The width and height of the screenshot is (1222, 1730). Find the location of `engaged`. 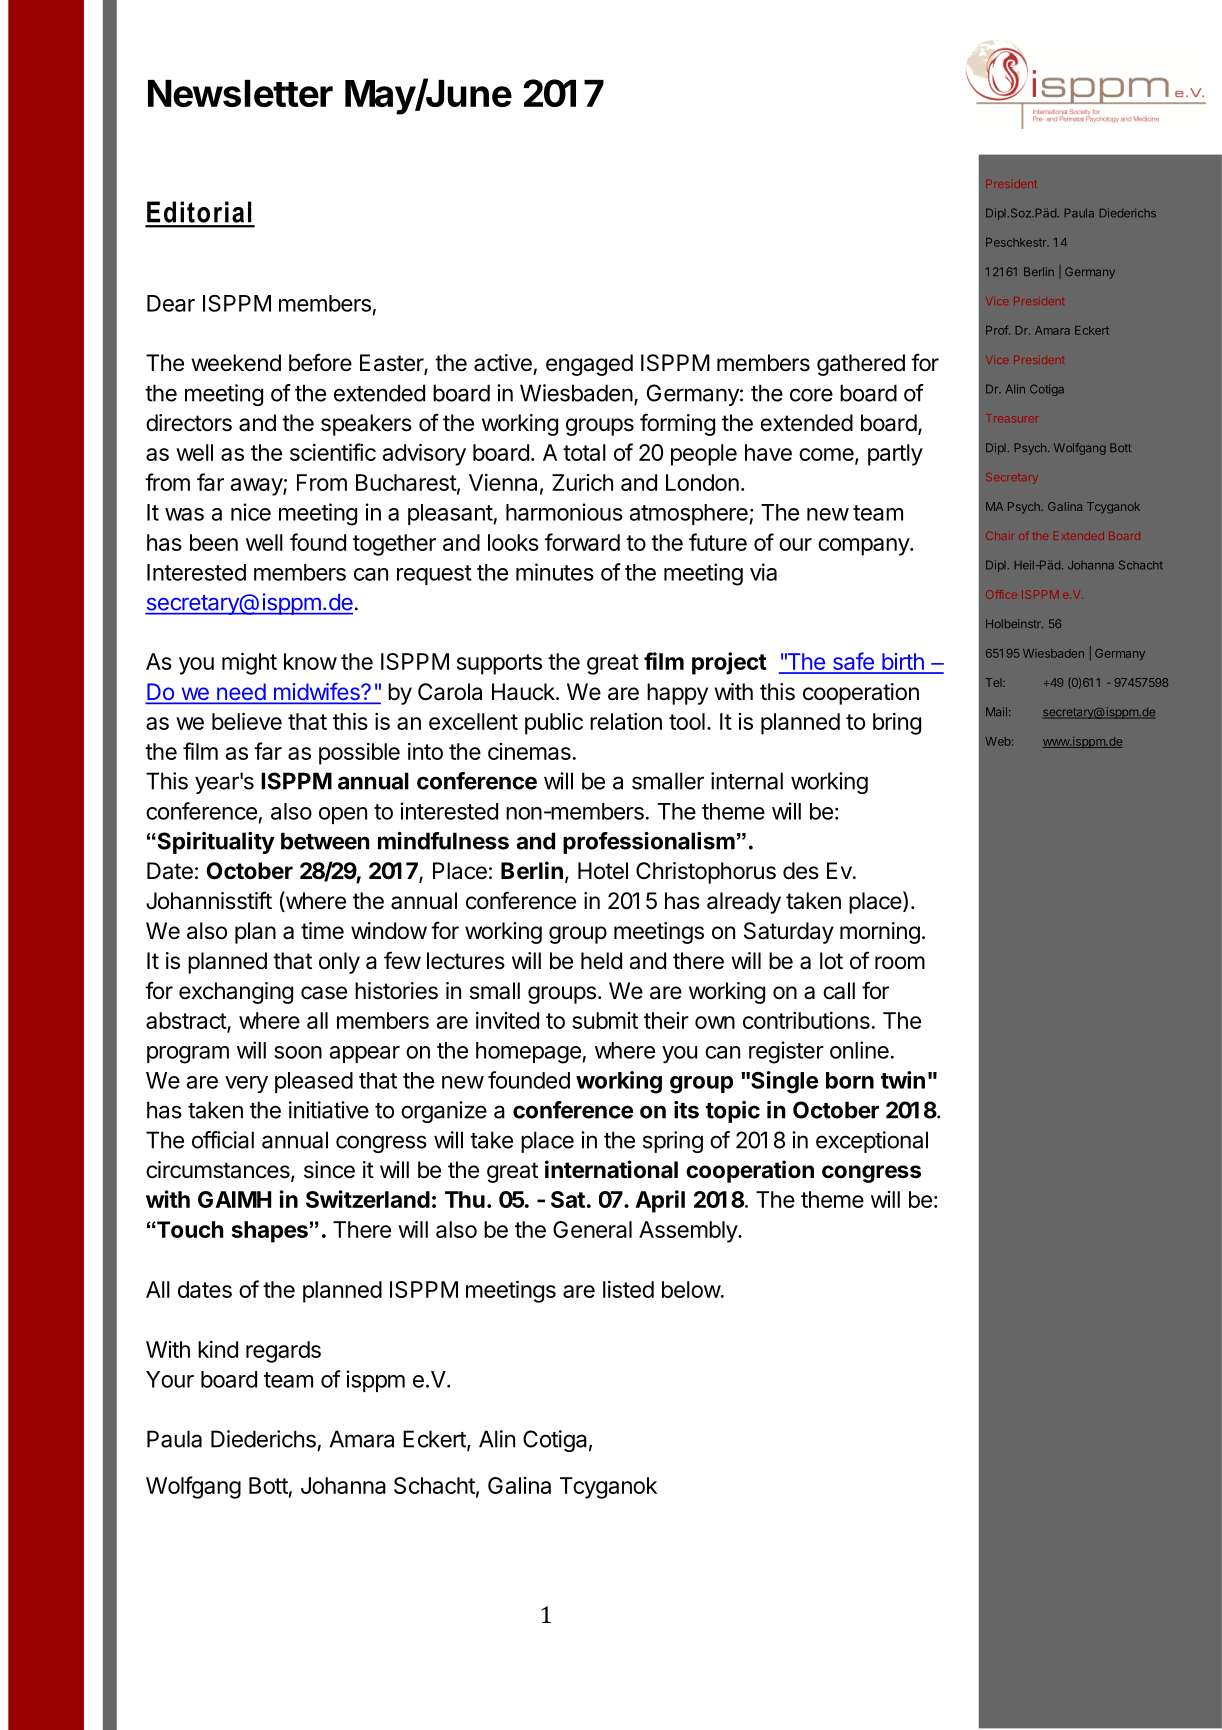

engaged is located at coordinates (589, 365).
